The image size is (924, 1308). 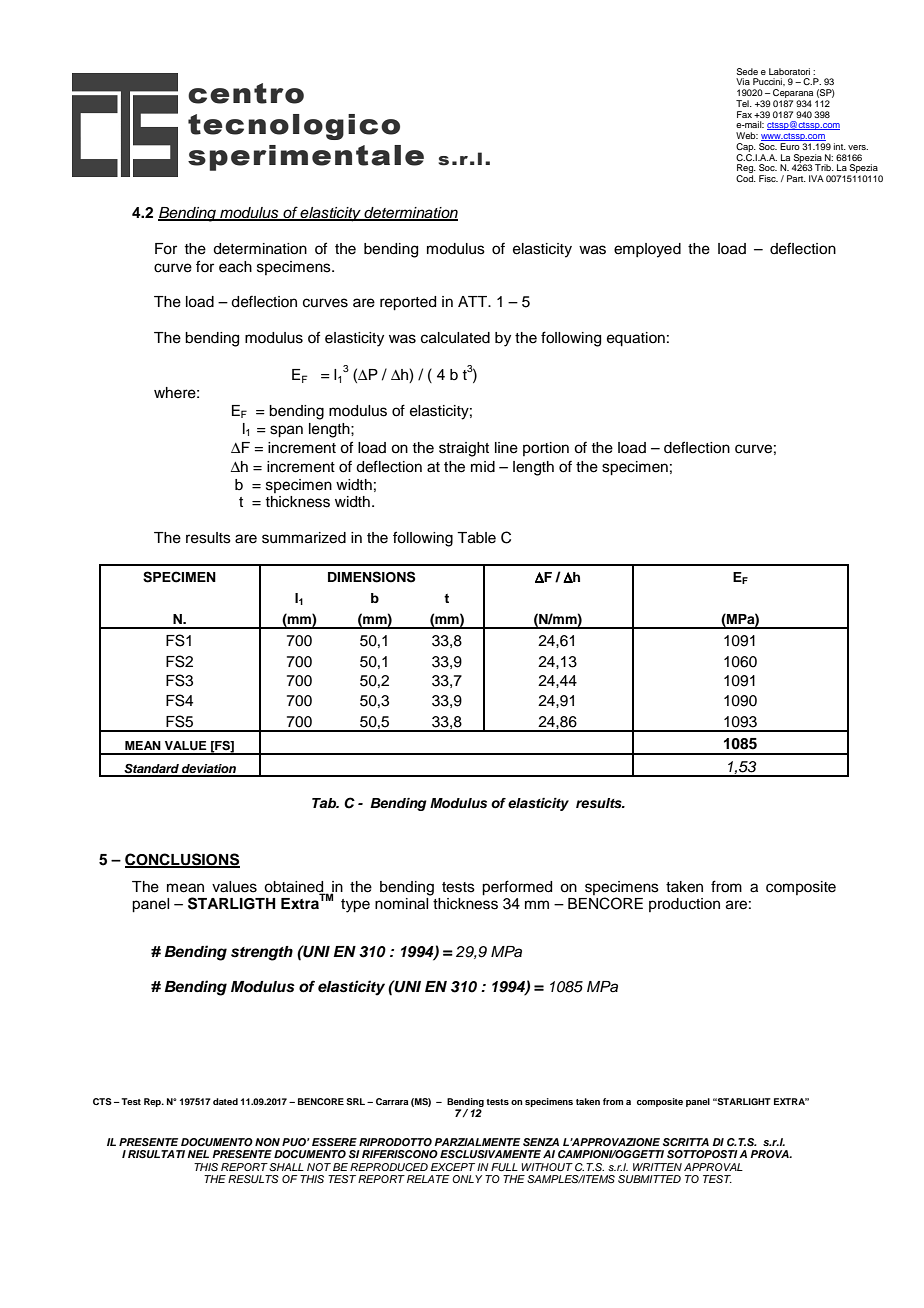 What do you see at coordinates (517, 888) in the image?
I see `performed` at bounding box center [517, 888].
